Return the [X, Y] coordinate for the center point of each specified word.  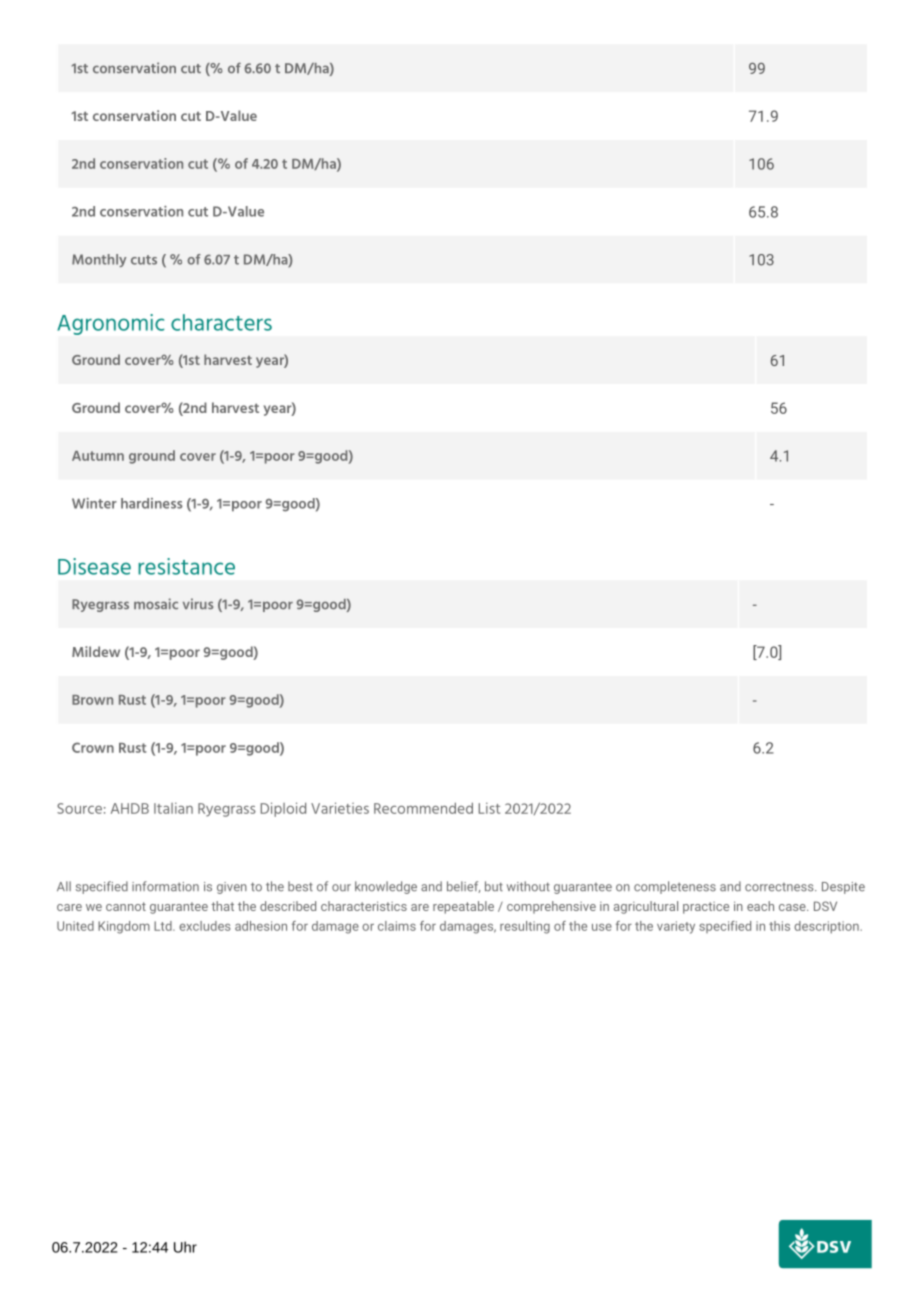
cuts [144, 260]
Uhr [185, 1247]
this [779, 926]
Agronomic [110, 324]
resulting [525, 927]
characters [221, 322]
